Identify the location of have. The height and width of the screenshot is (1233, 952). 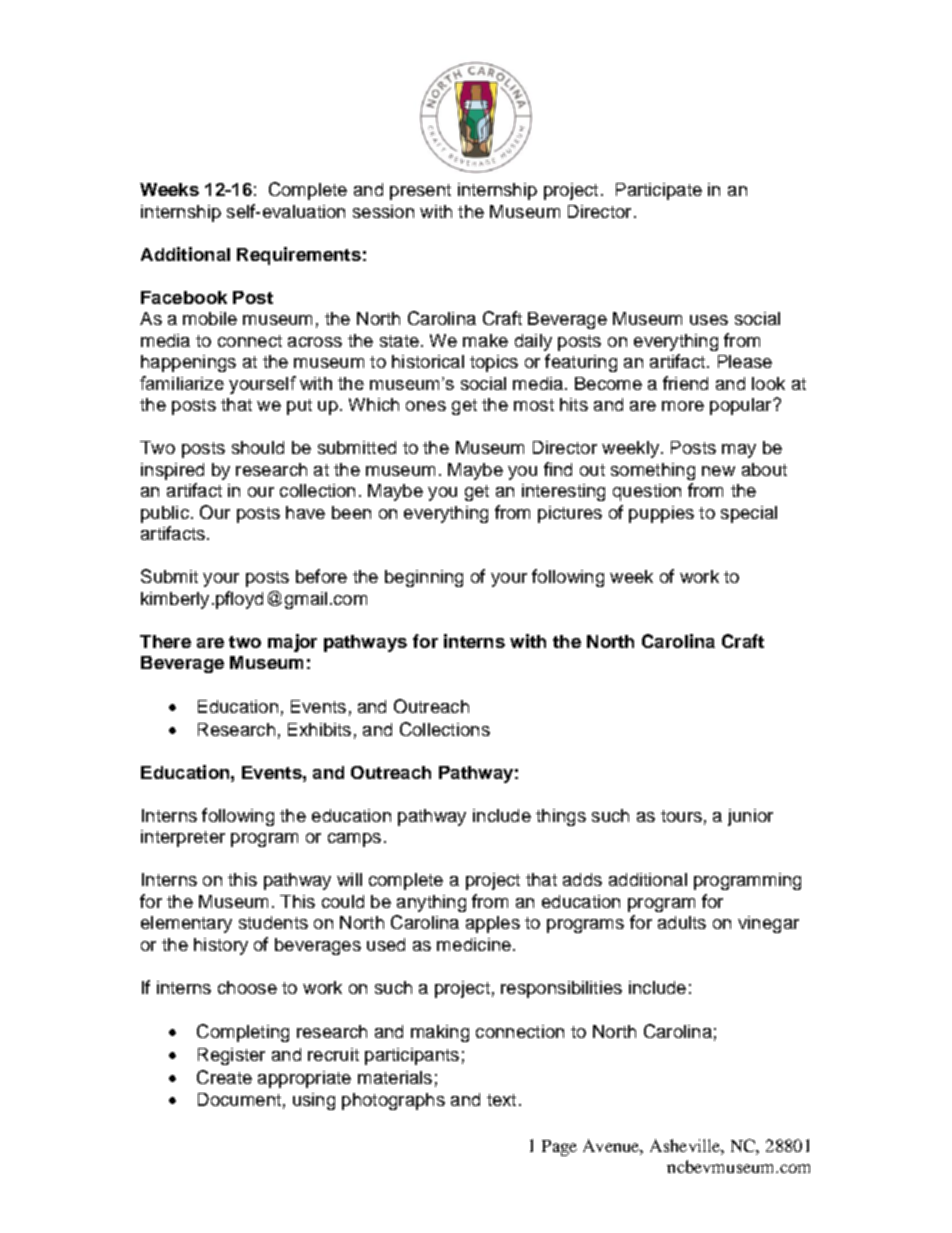
(305, 512).
